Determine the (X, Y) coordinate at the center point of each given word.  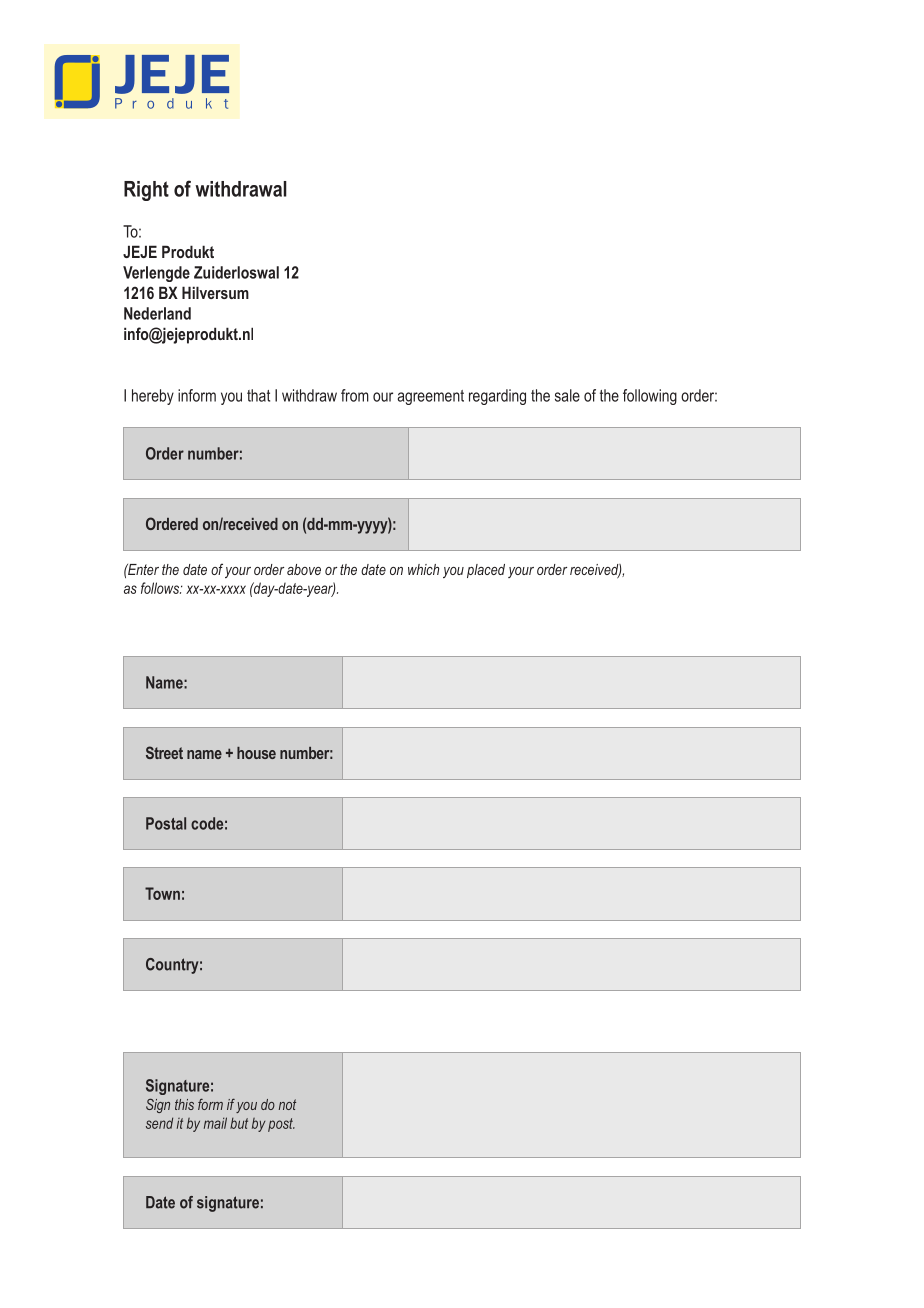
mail (215, 1123)
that (258, 395)
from (355, 395)
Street (164, 752)
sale (567, 395)
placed (486, 571)
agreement (431, 397)
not (287, 1104)
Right (146, 191)
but (239, 1123)
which (423, 569)
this (184, 1104)
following (650, 397)
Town (162, 893)
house (256, 753)
